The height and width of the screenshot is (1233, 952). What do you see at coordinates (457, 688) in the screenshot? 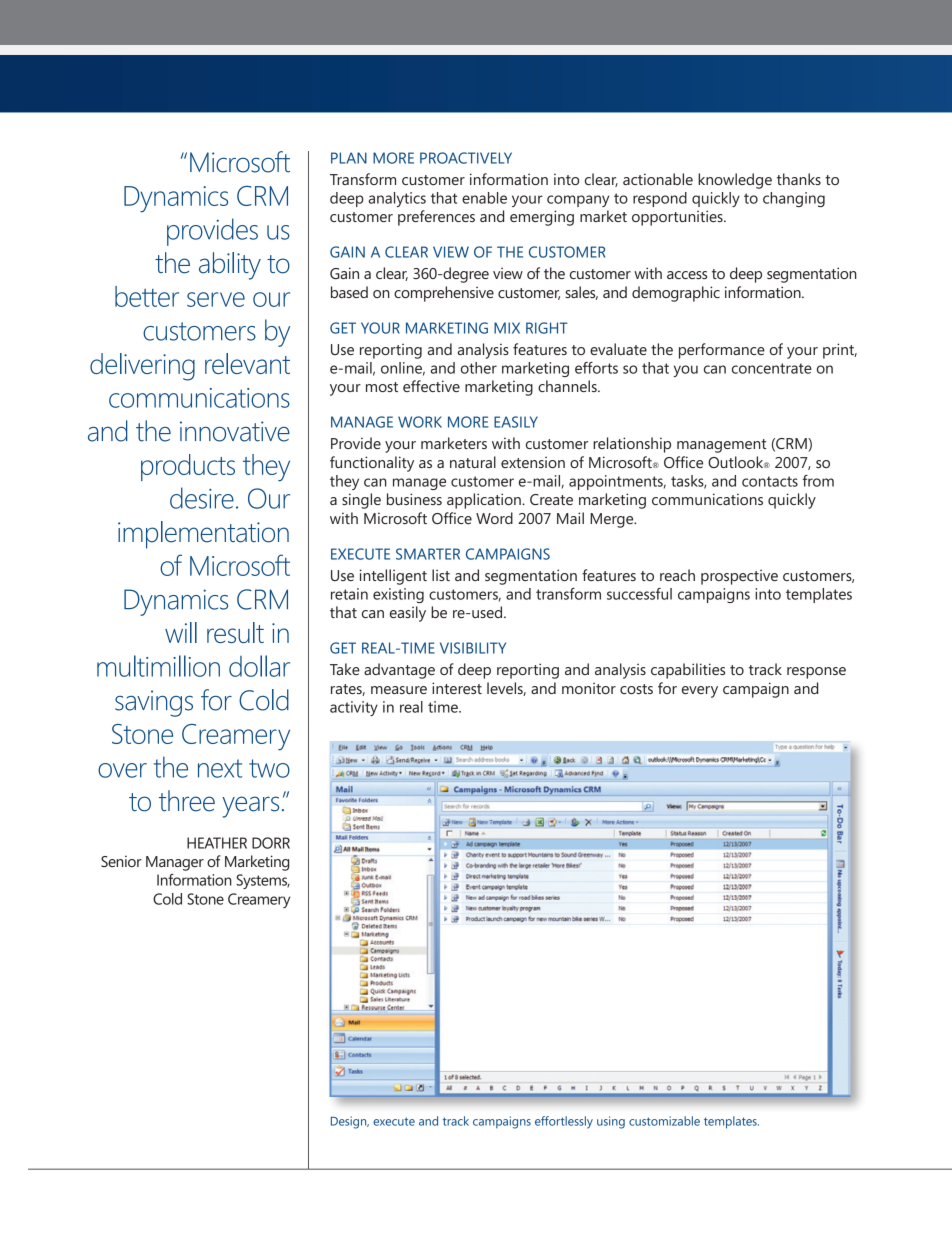
I see `interest` at bounding box center [457, 688].
